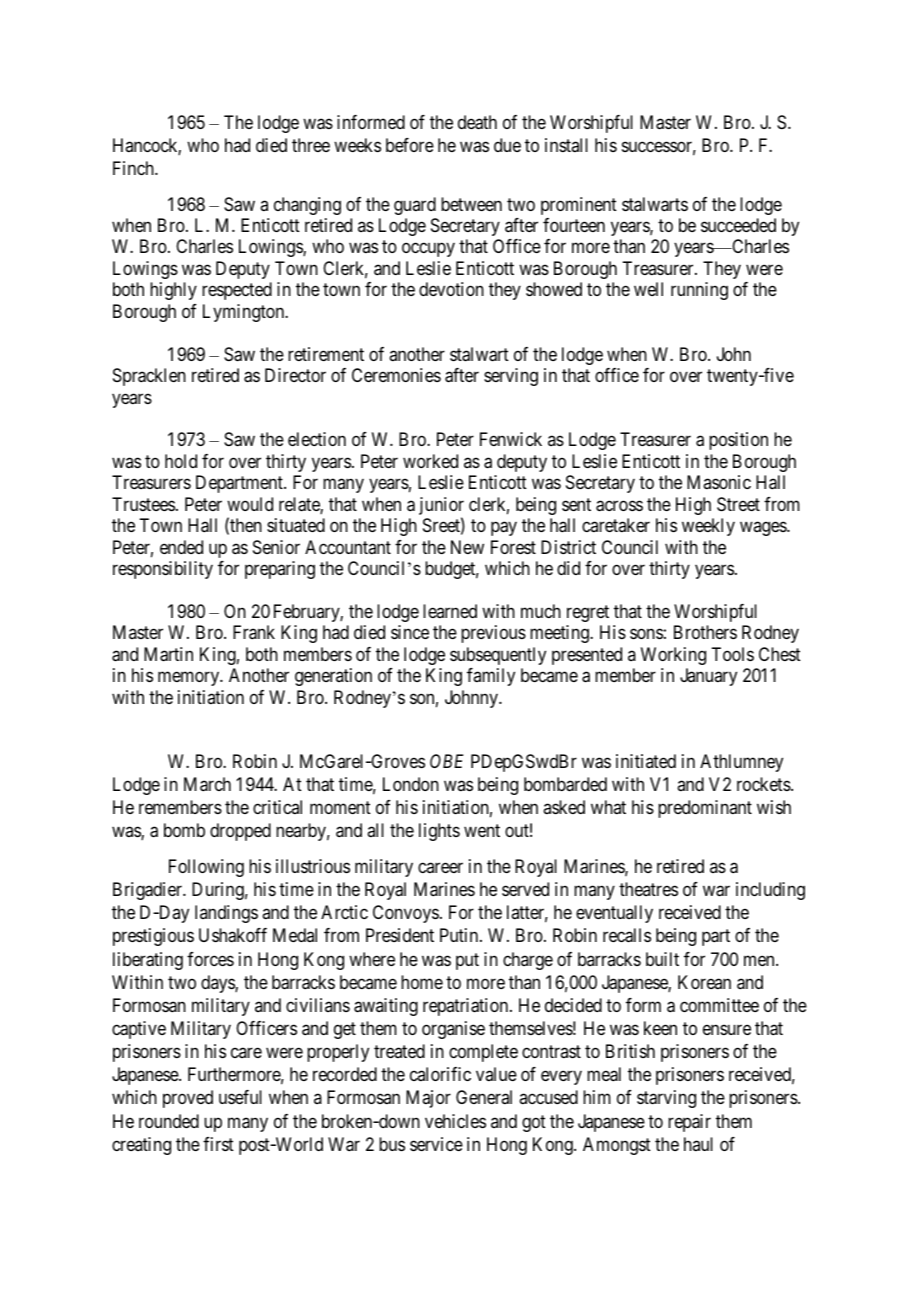  I want to click on lights, so click(439, 832).
